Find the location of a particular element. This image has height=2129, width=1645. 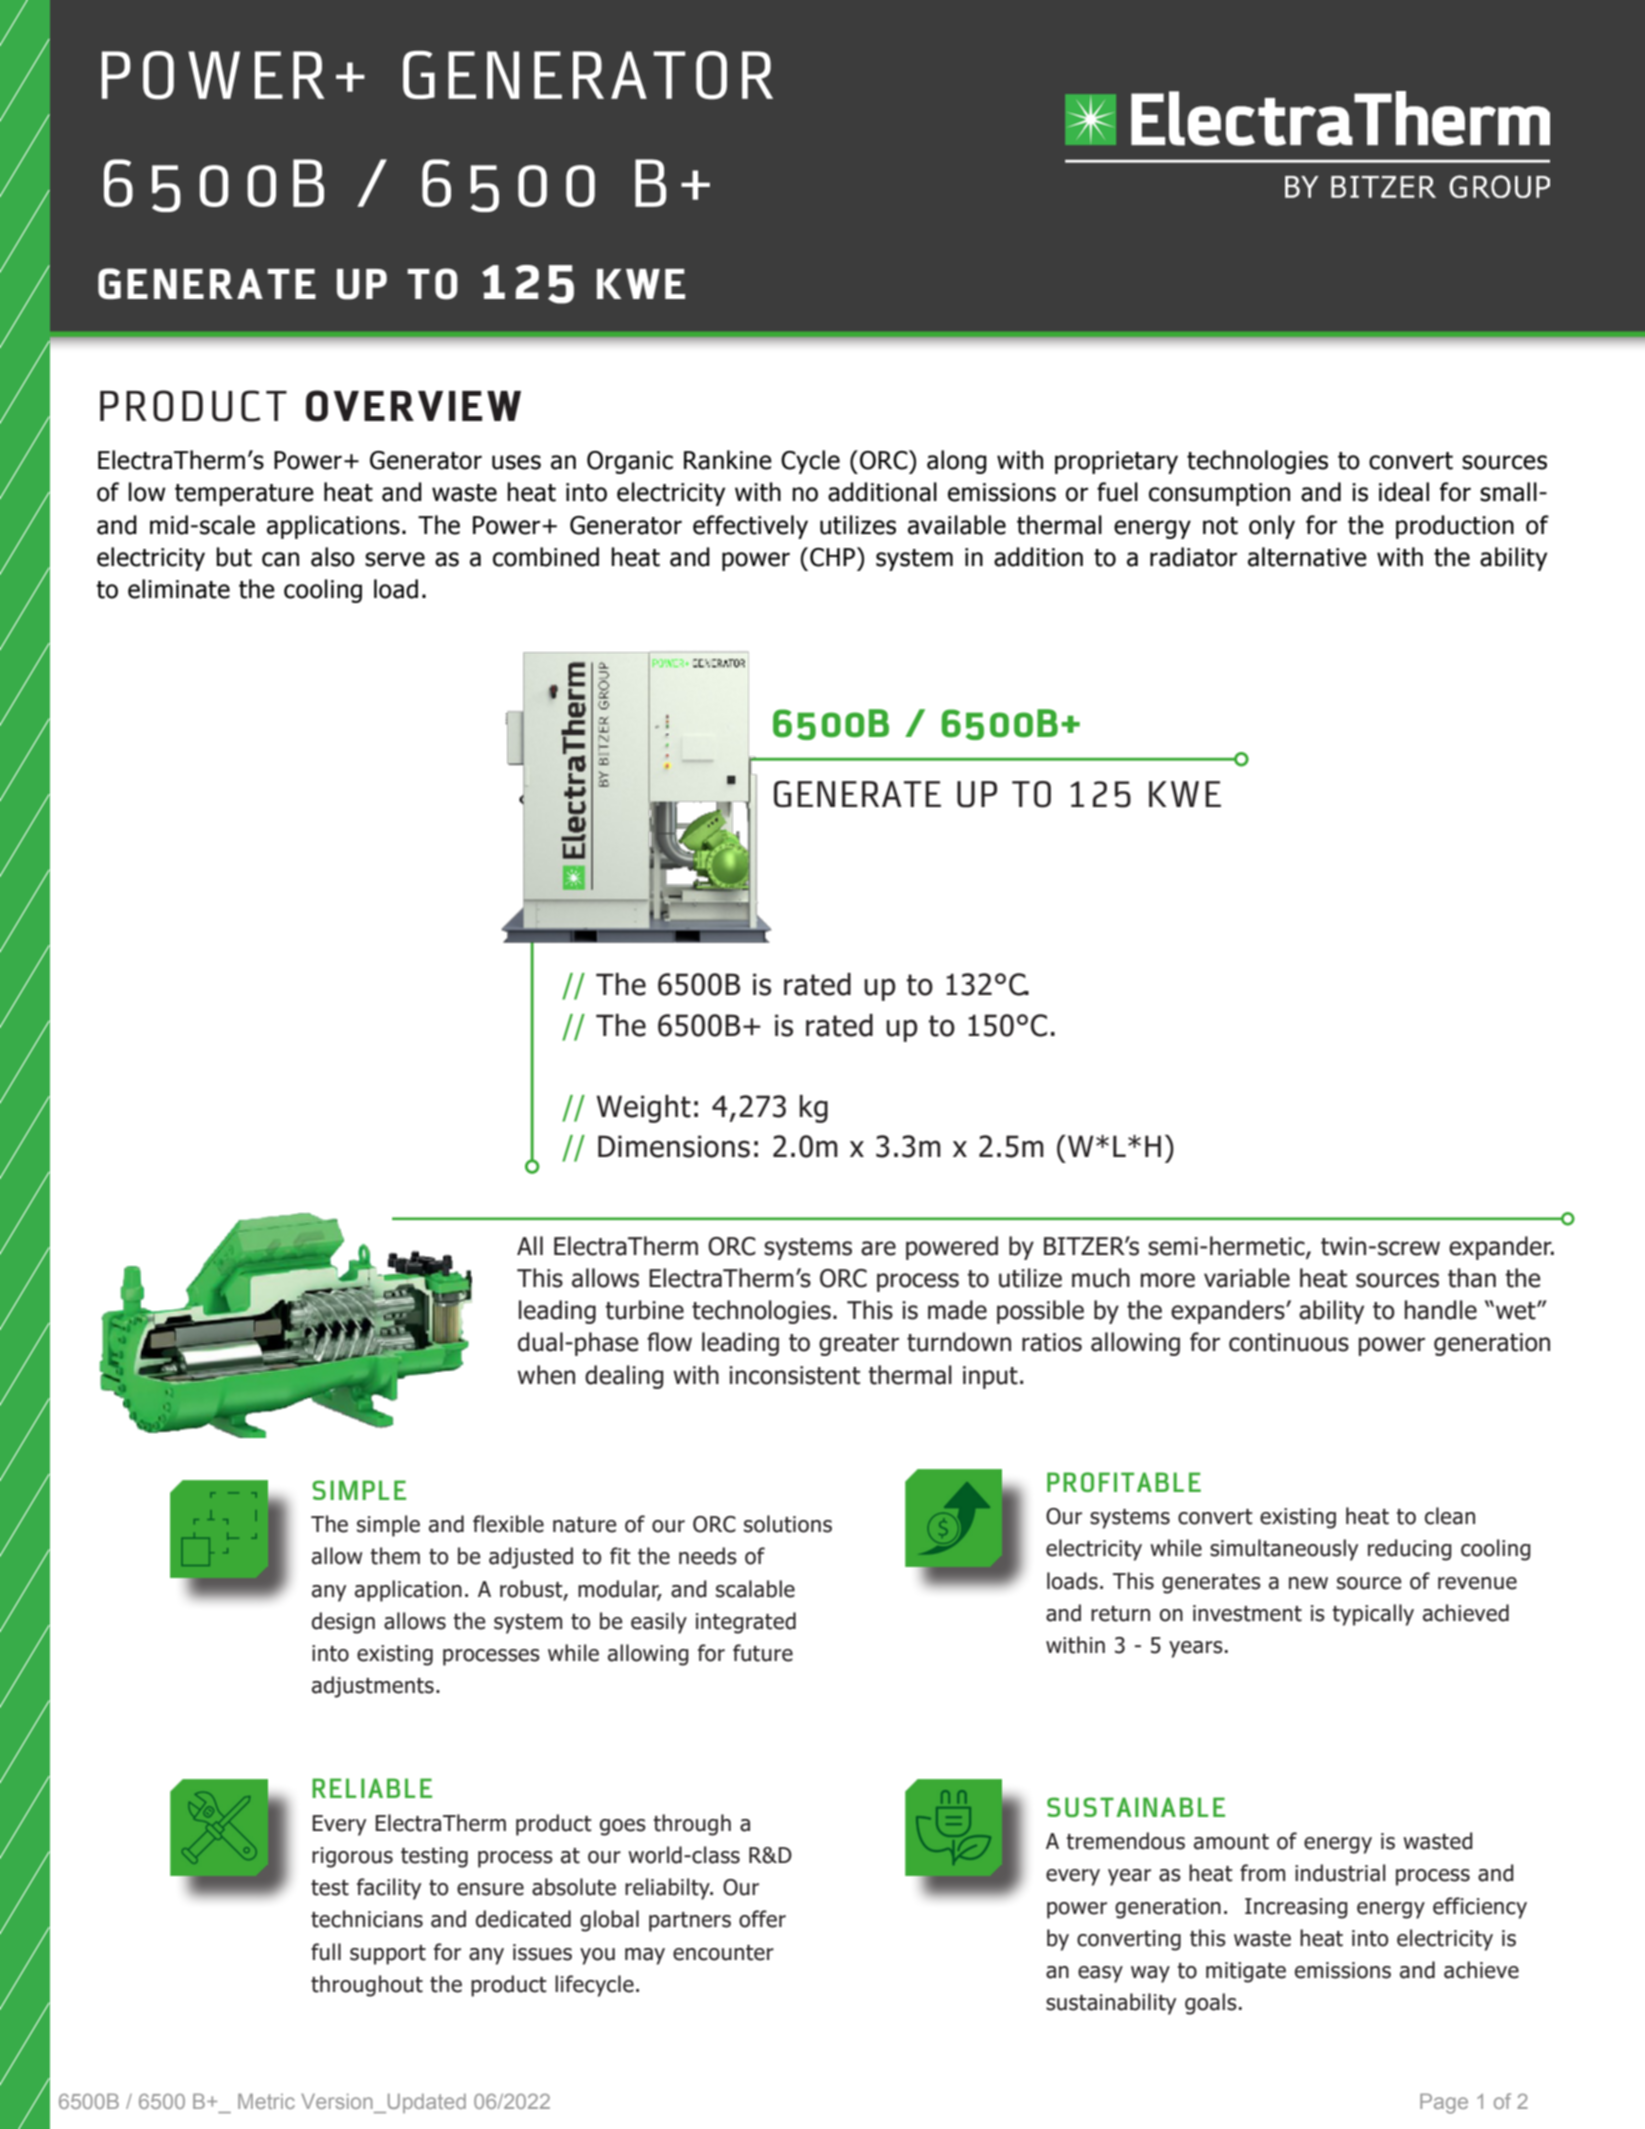

reducing is located at coordinates (1410, 1550).
